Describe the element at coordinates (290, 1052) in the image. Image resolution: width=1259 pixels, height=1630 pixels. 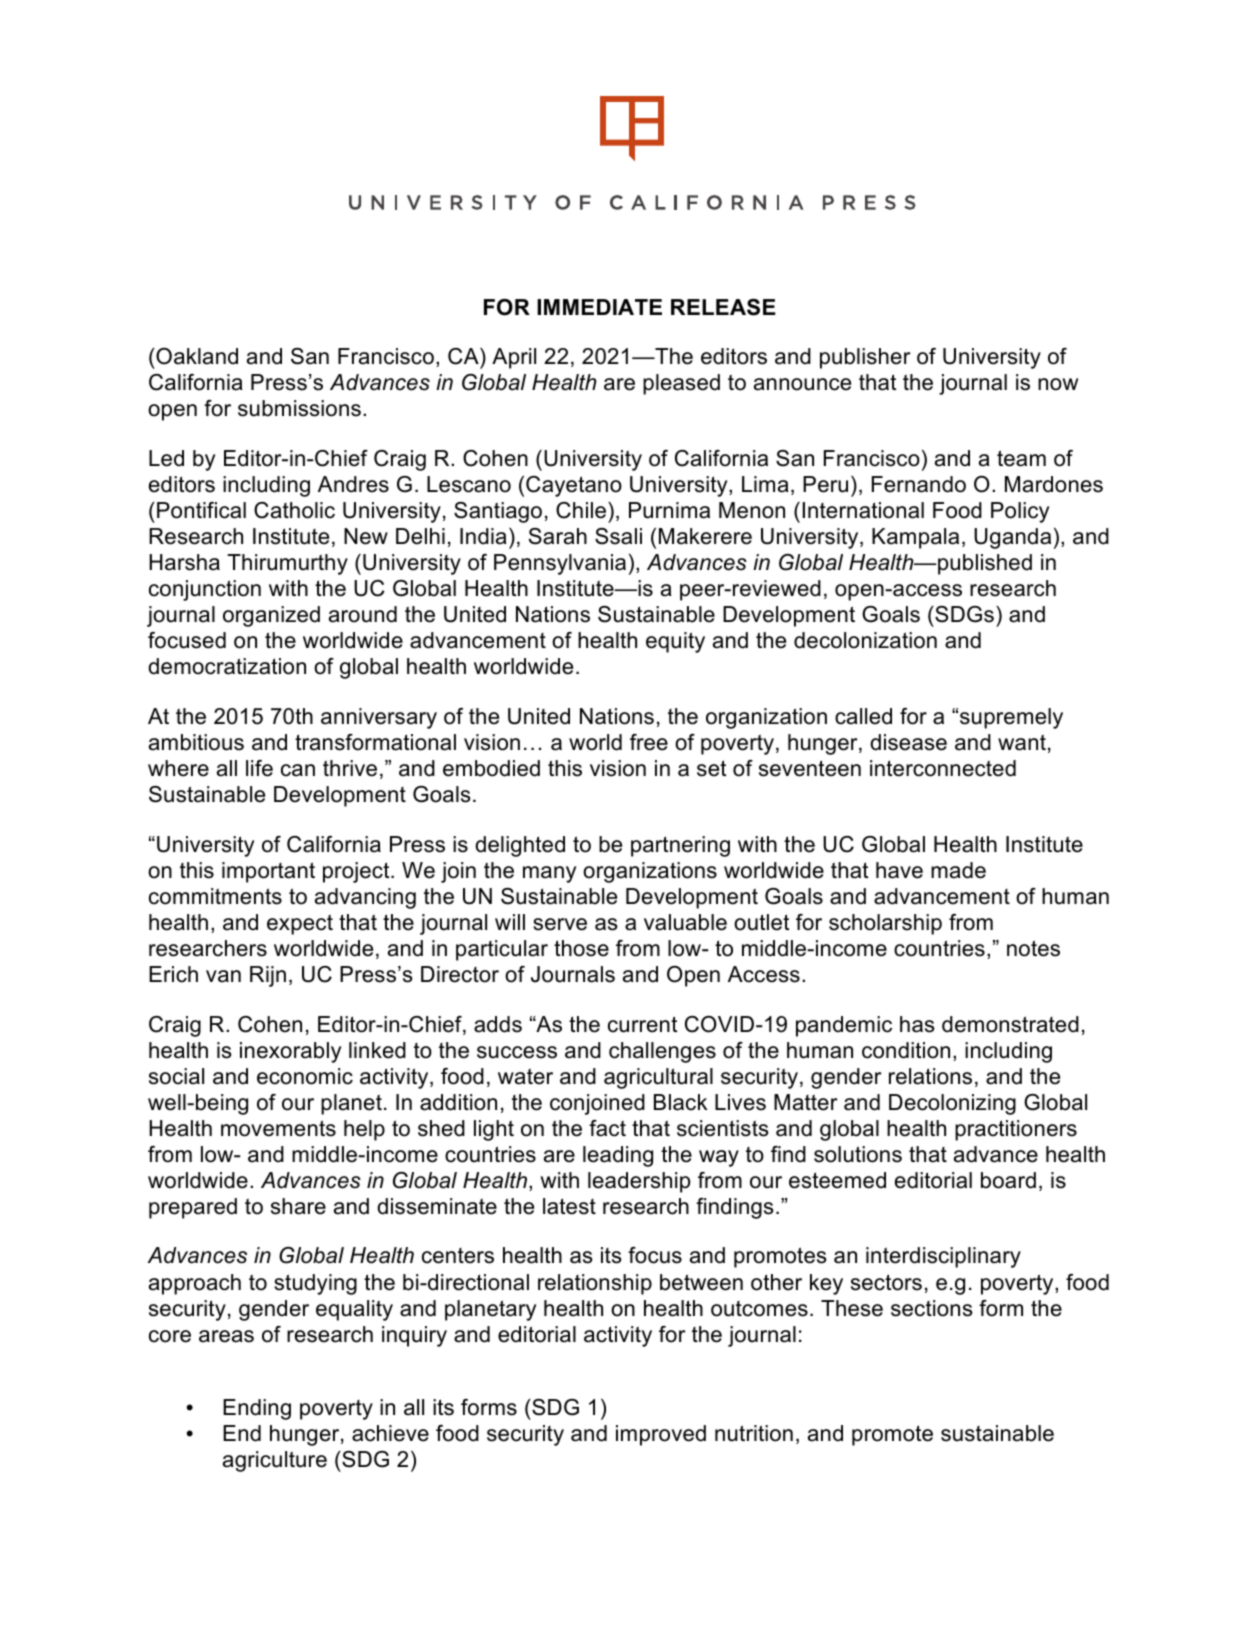
I see `inexorably` at that location.
